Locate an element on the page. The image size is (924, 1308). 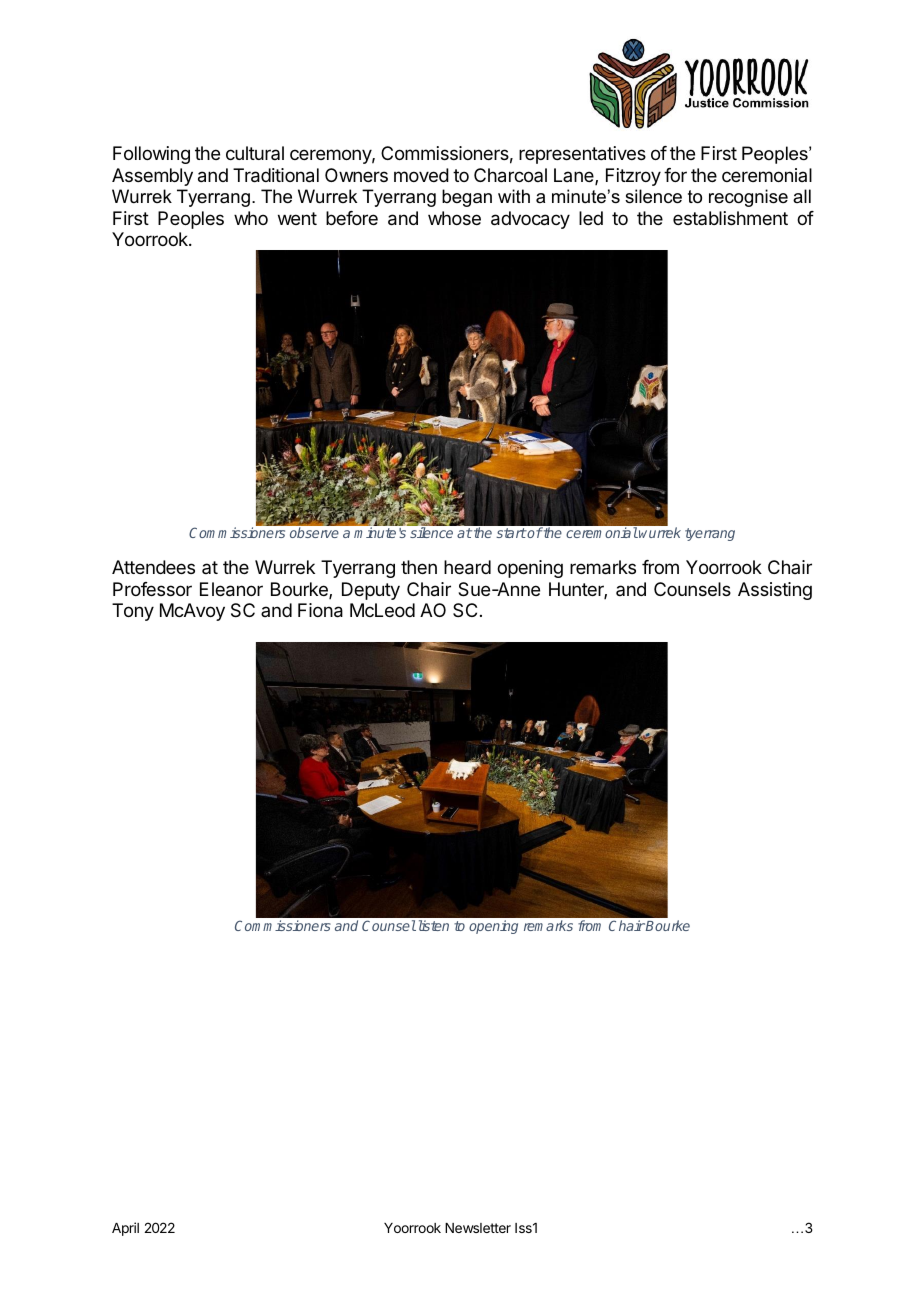
listen is located at coordinates (432, 925).
